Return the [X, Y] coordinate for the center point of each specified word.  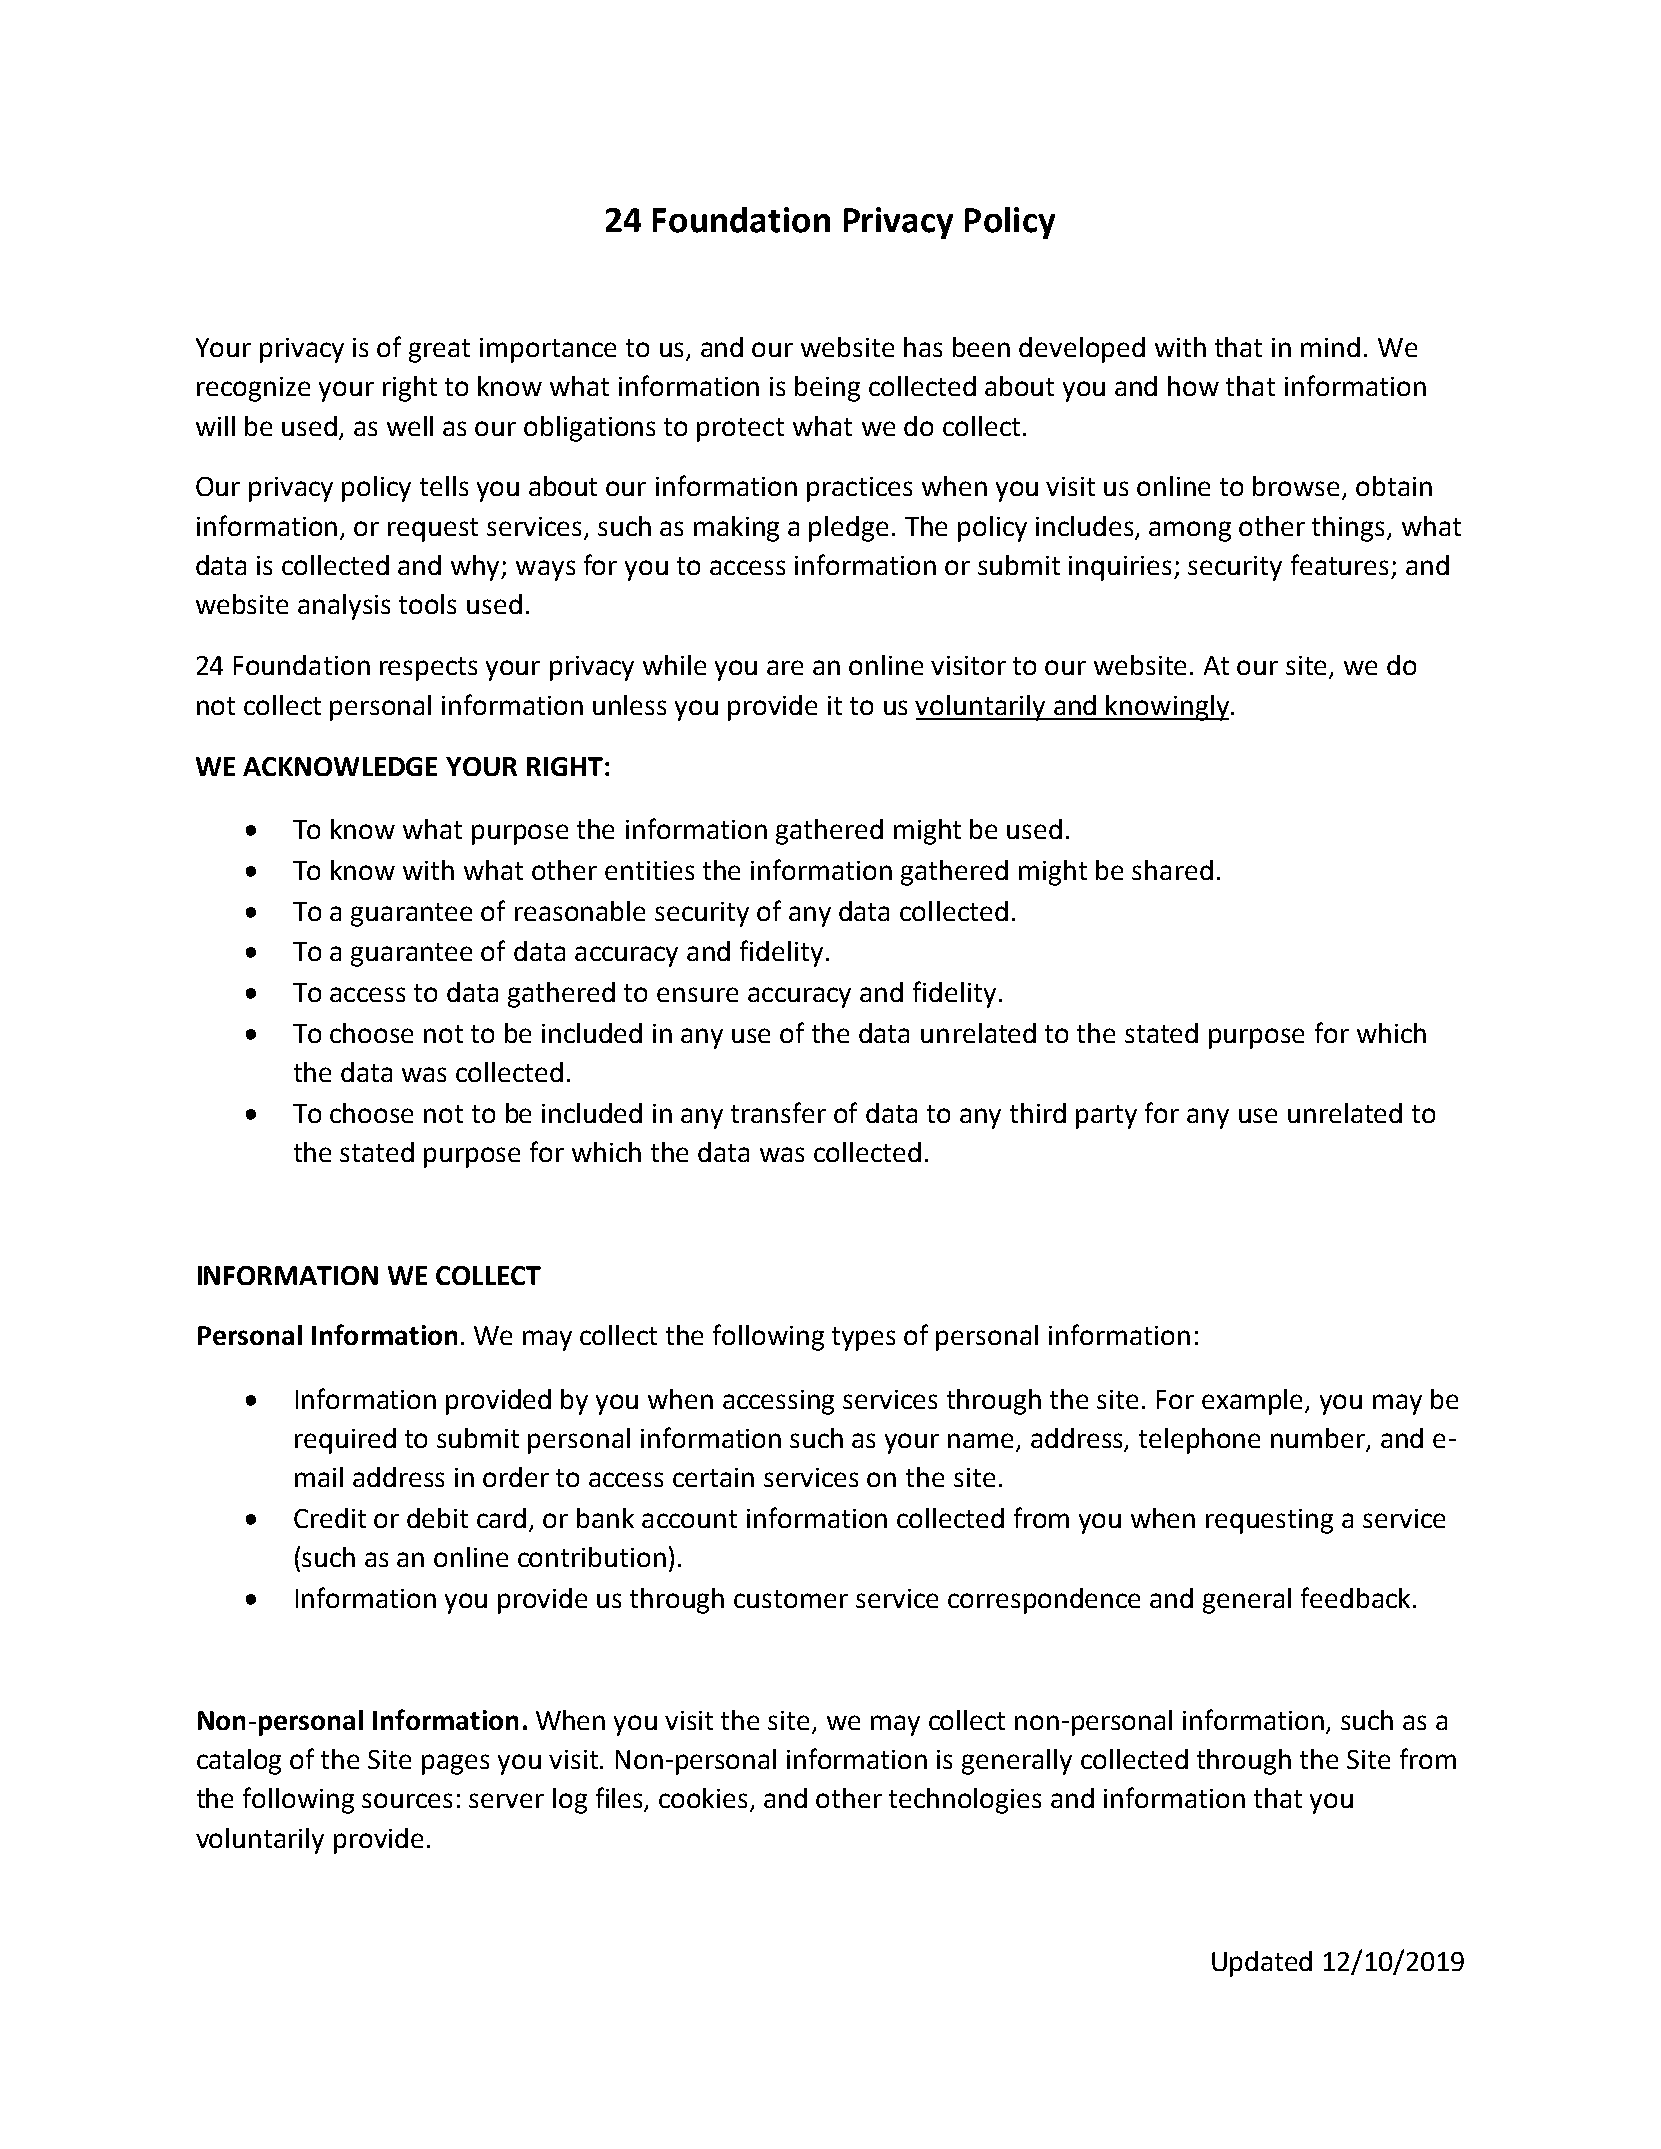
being [827, 389]
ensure [697, 994]
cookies [705, 1799]
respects [428, 669]
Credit [330, 1518]
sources [407, 1800]
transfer [778, 1112]
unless [629, 705]
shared [1172, 870]
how [1193, 386]
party [1106, 1117]
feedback [1355, 1597]
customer [791, 1599]
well [410, 426]
